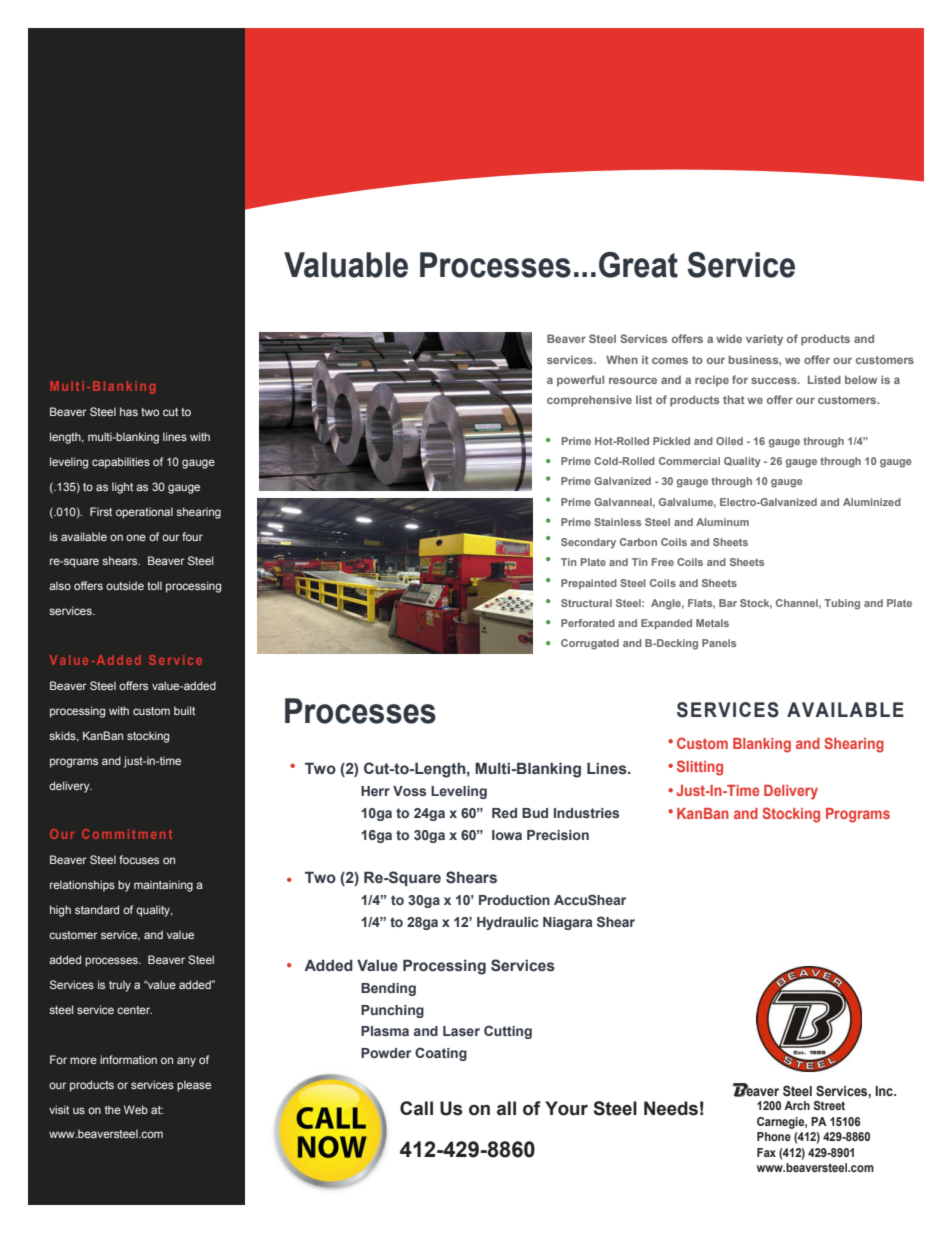  I want to click on When, so click(622, 359).
